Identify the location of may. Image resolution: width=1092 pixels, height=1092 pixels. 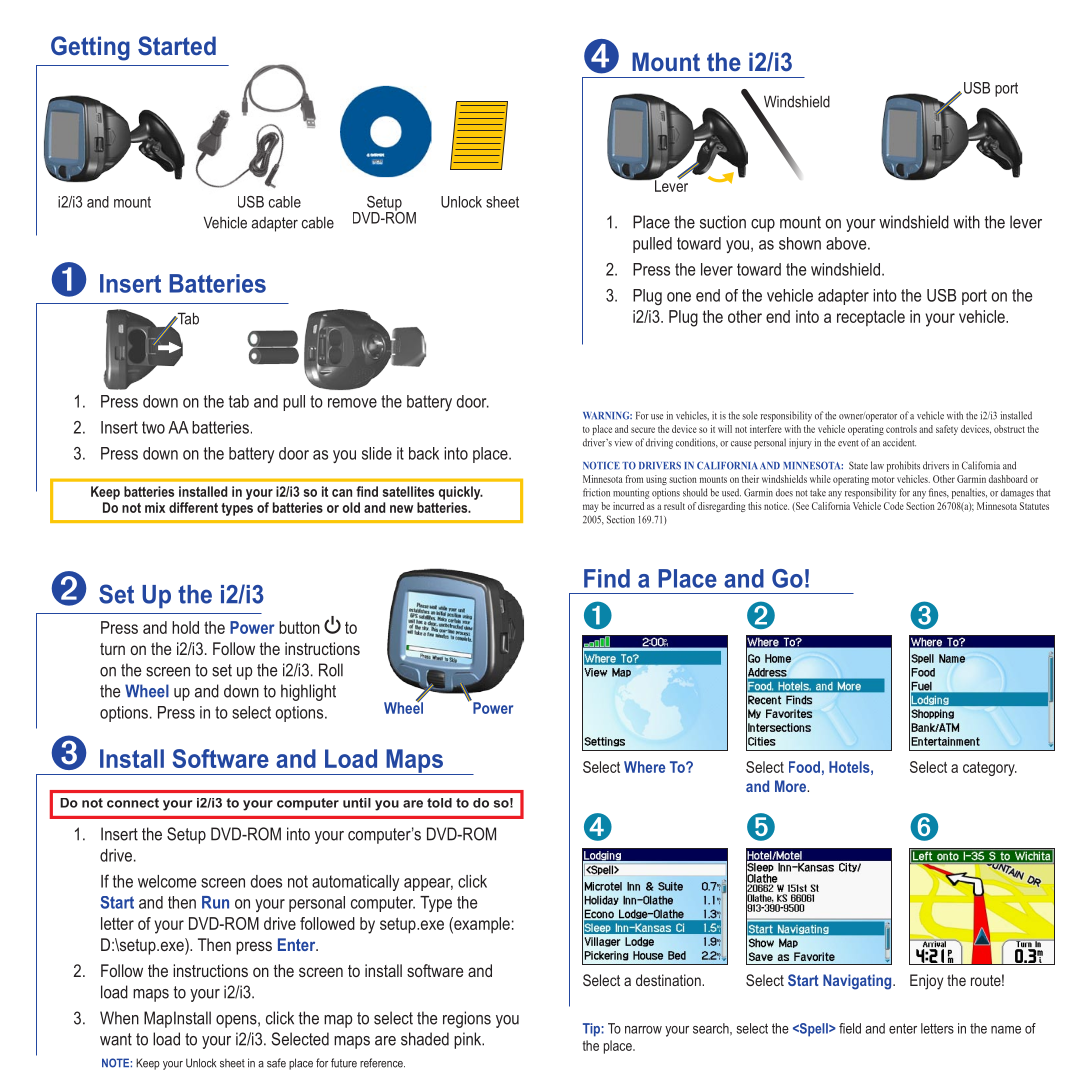
(590, 508).
